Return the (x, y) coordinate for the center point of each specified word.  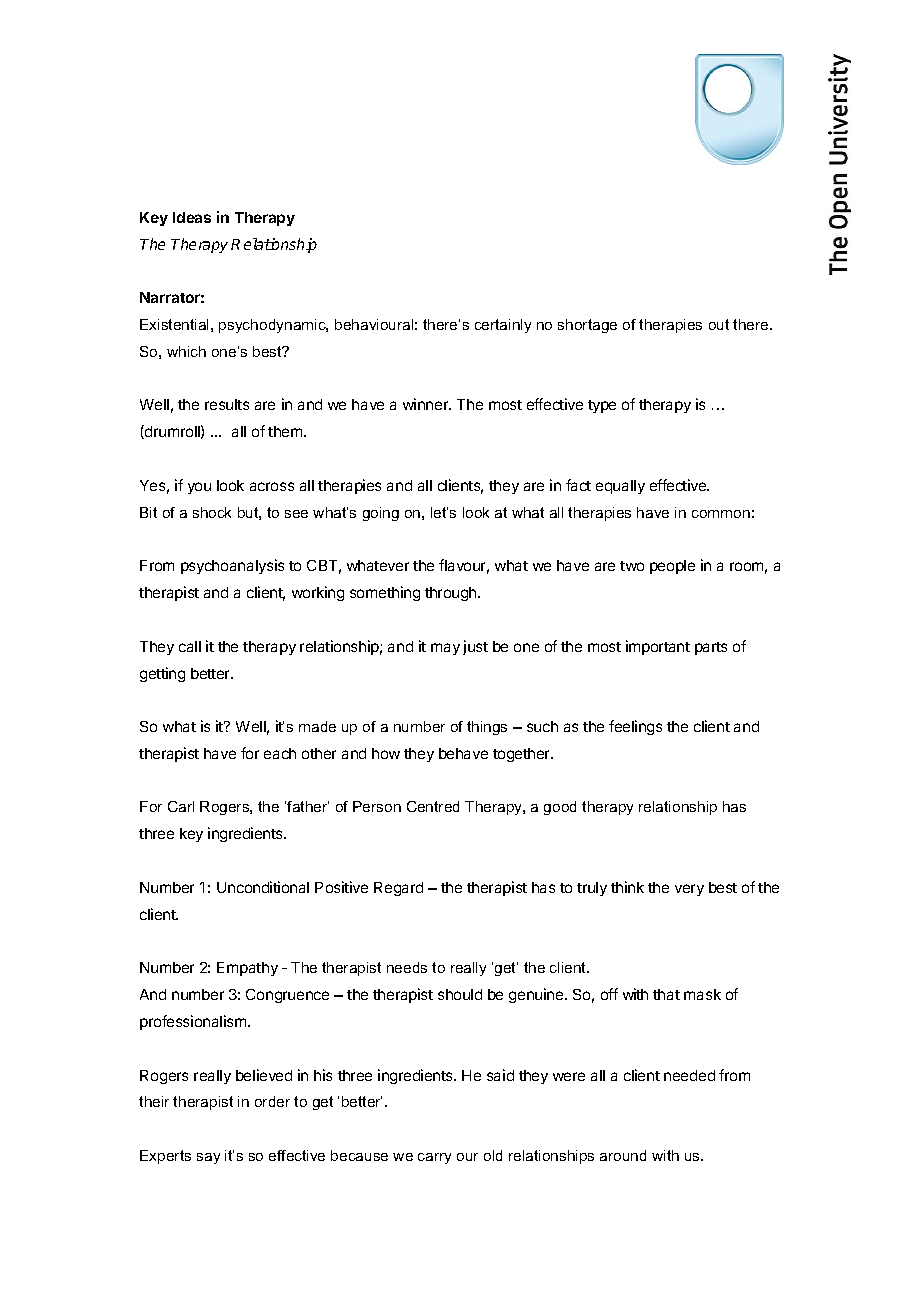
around (623, 1155)
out (719, 324)
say (208, 1158)
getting (162, 674)
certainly (503, 326)
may (445, 649)
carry (434, 1158)
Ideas (192, 217)
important (658, 647)
